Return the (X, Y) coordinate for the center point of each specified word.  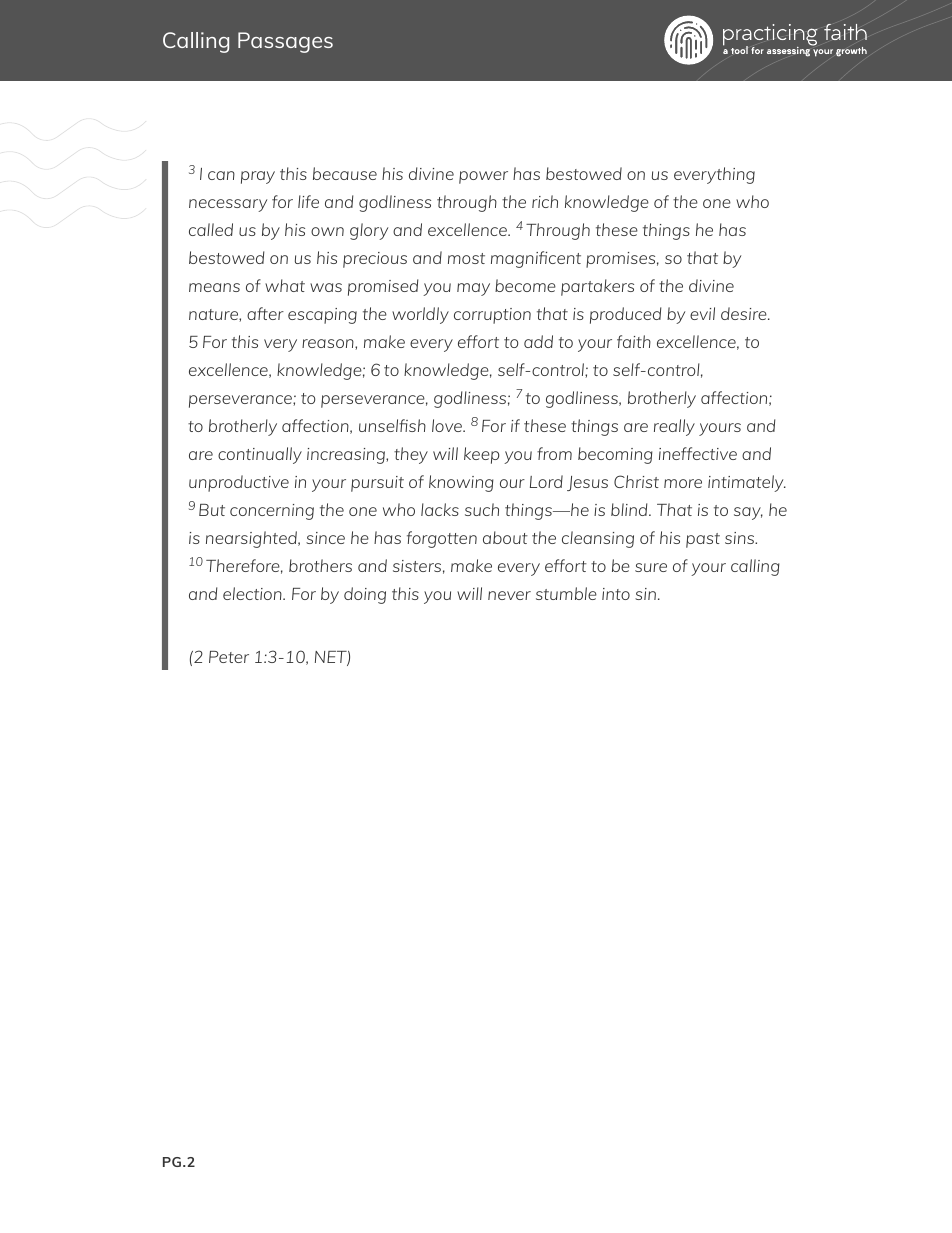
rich (545, 201)
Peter (229, 657)
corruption (492, 316)
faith (634, 341)
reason (329, 343)
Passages (285, 42)
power (483, 177)
